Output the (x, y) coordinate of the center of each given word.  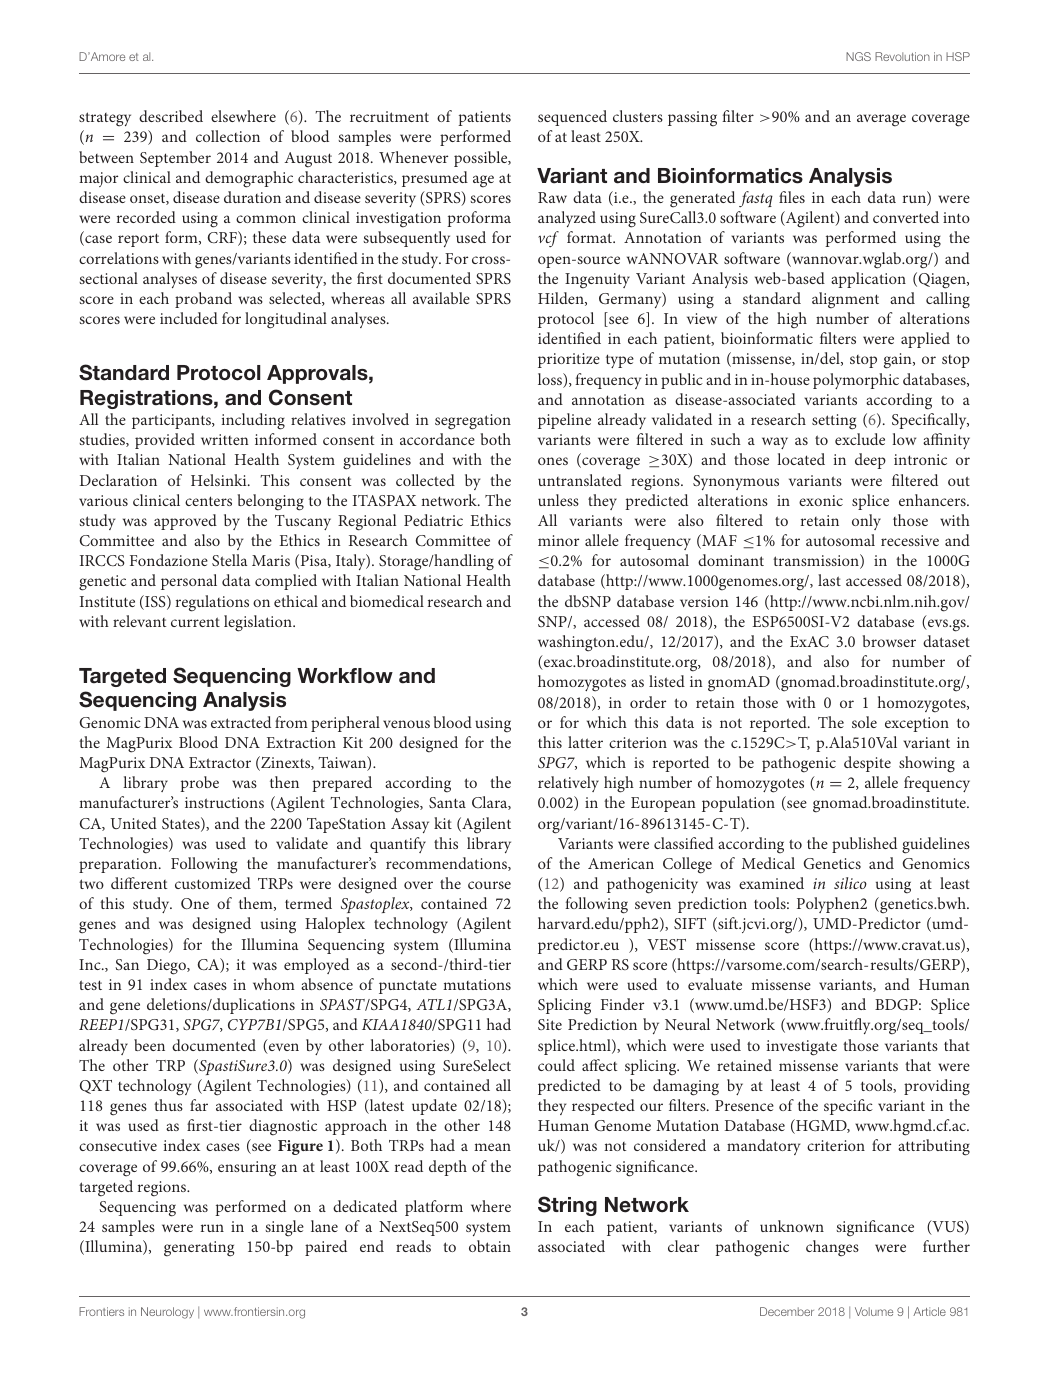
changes (832, 1248)
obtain (490, 1246)
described (171, 116)
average (881, 120)
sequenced (572, 118)
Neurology (167, 1313)
